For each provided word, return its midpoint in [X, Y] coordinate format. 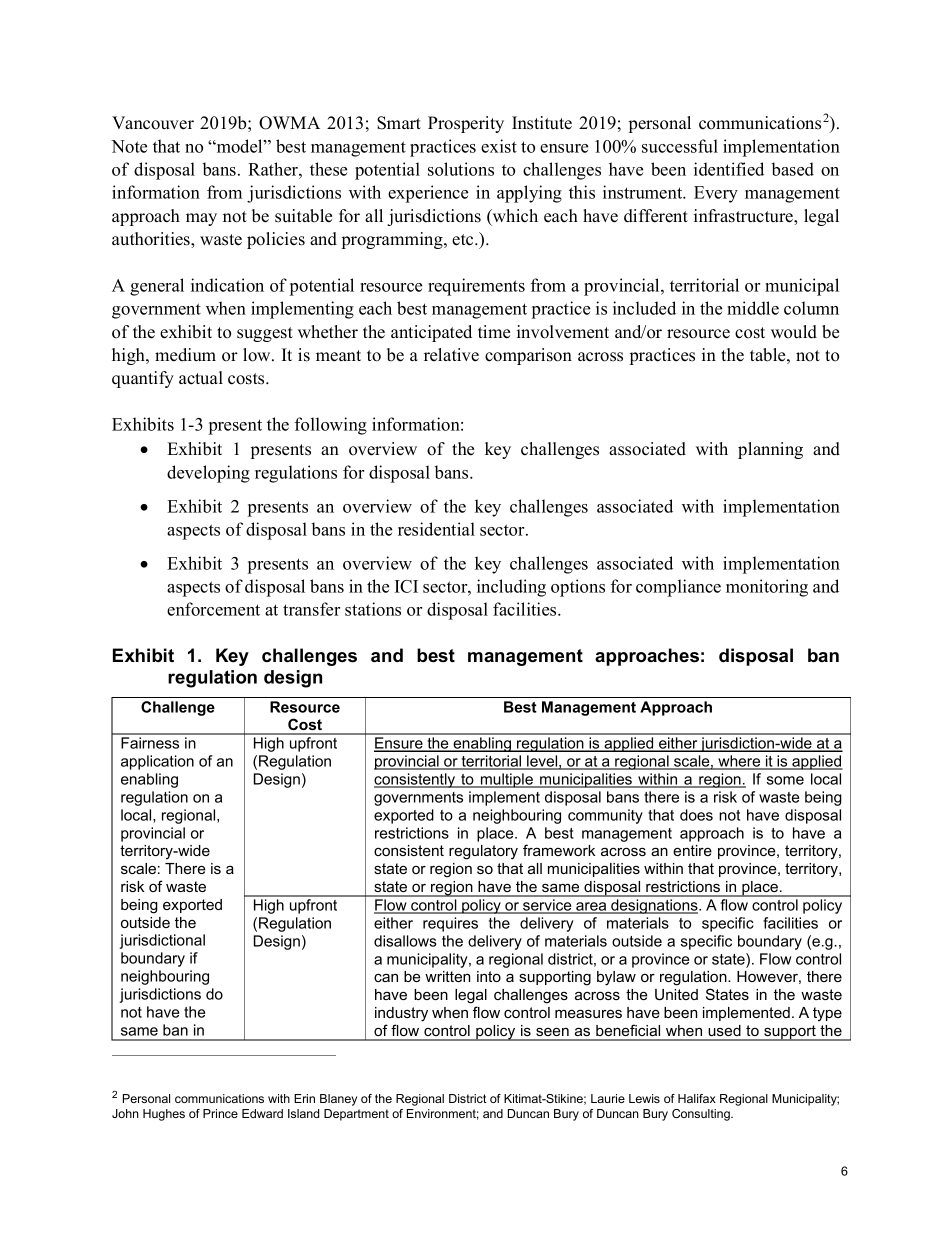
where [739, 762]
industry [401, 1014]
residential [436, 529]
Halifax [697, 1098]
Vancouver [153, 123]
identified [729, 169]
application [157, 762]
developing [208, 474]
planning [770, 450]
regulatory [483, 852]
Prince [220, 1113]
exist [499, 146]
